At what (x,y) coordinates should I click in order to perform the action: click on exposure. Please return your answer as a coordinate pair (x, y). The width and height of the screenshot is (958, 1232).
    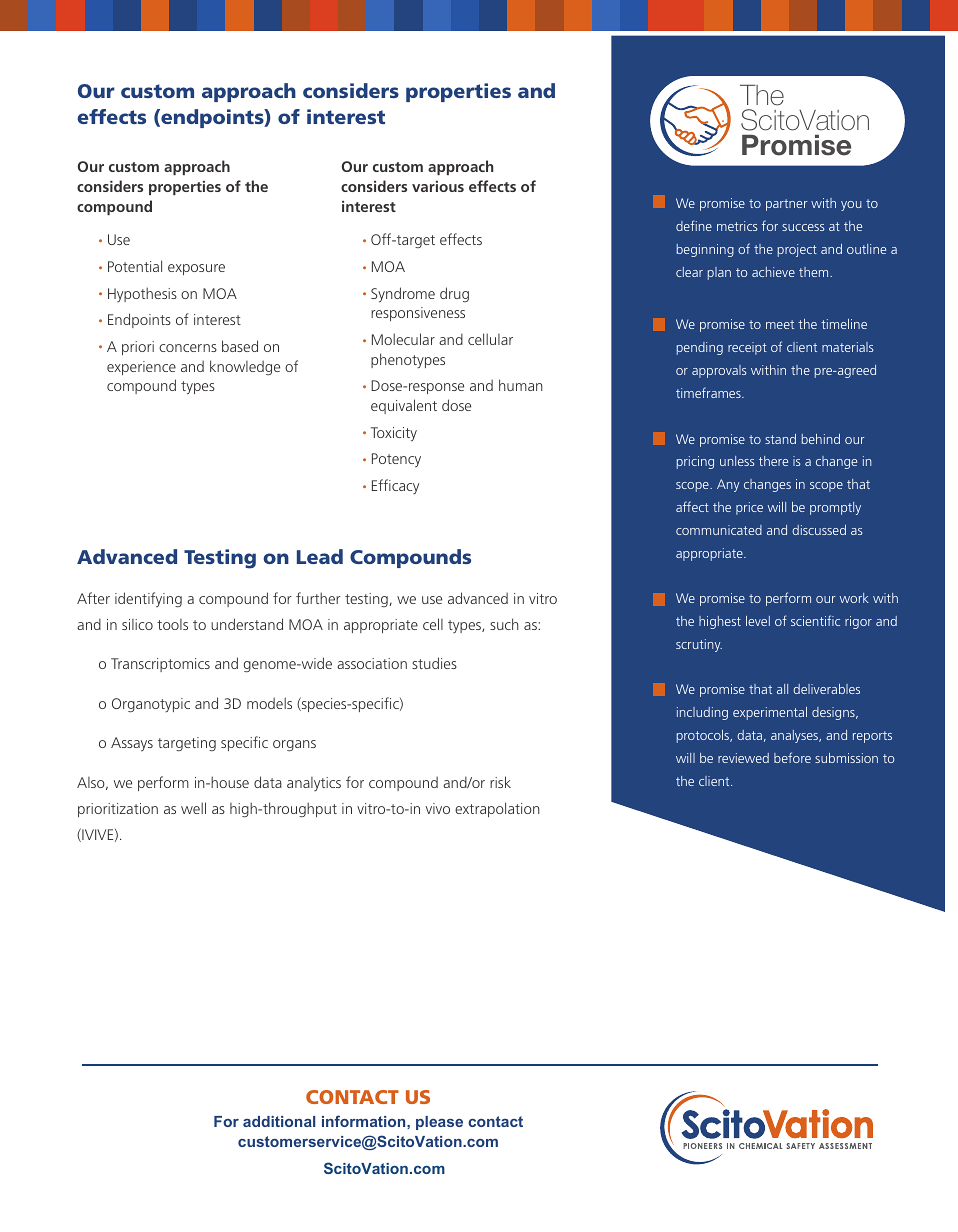
    Looking at the image, I should click on (196, 269).
